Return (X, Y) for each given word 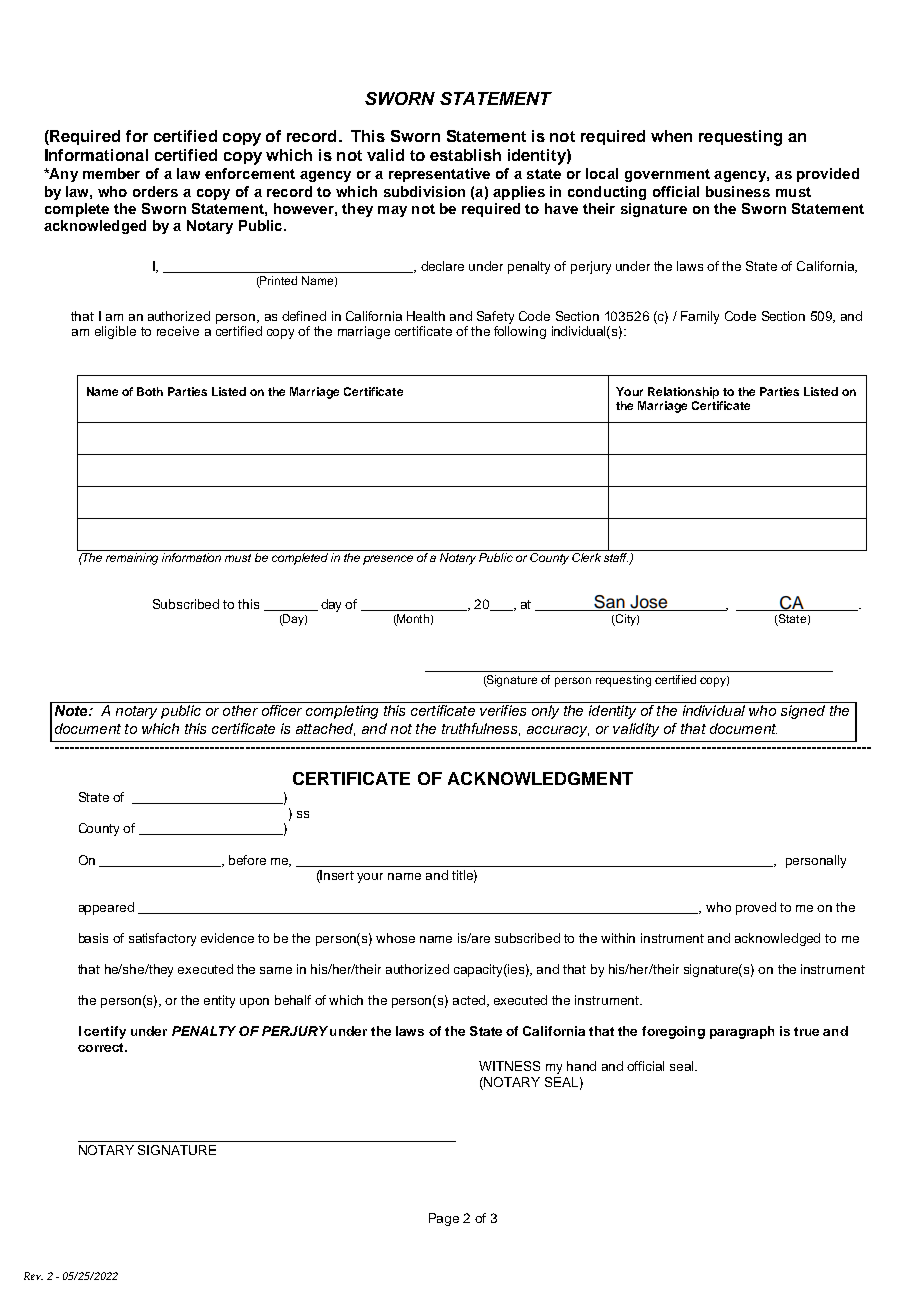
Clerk (586, 557)
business (738, 191)
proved (756, 908)
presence (388, 560)
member (111, 173)
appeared (106, 908)
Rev (33, 1276)
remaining (132, 559)
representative (439, 175)
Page (444, 1219)
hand (581, 1066)
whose (395, 938)
